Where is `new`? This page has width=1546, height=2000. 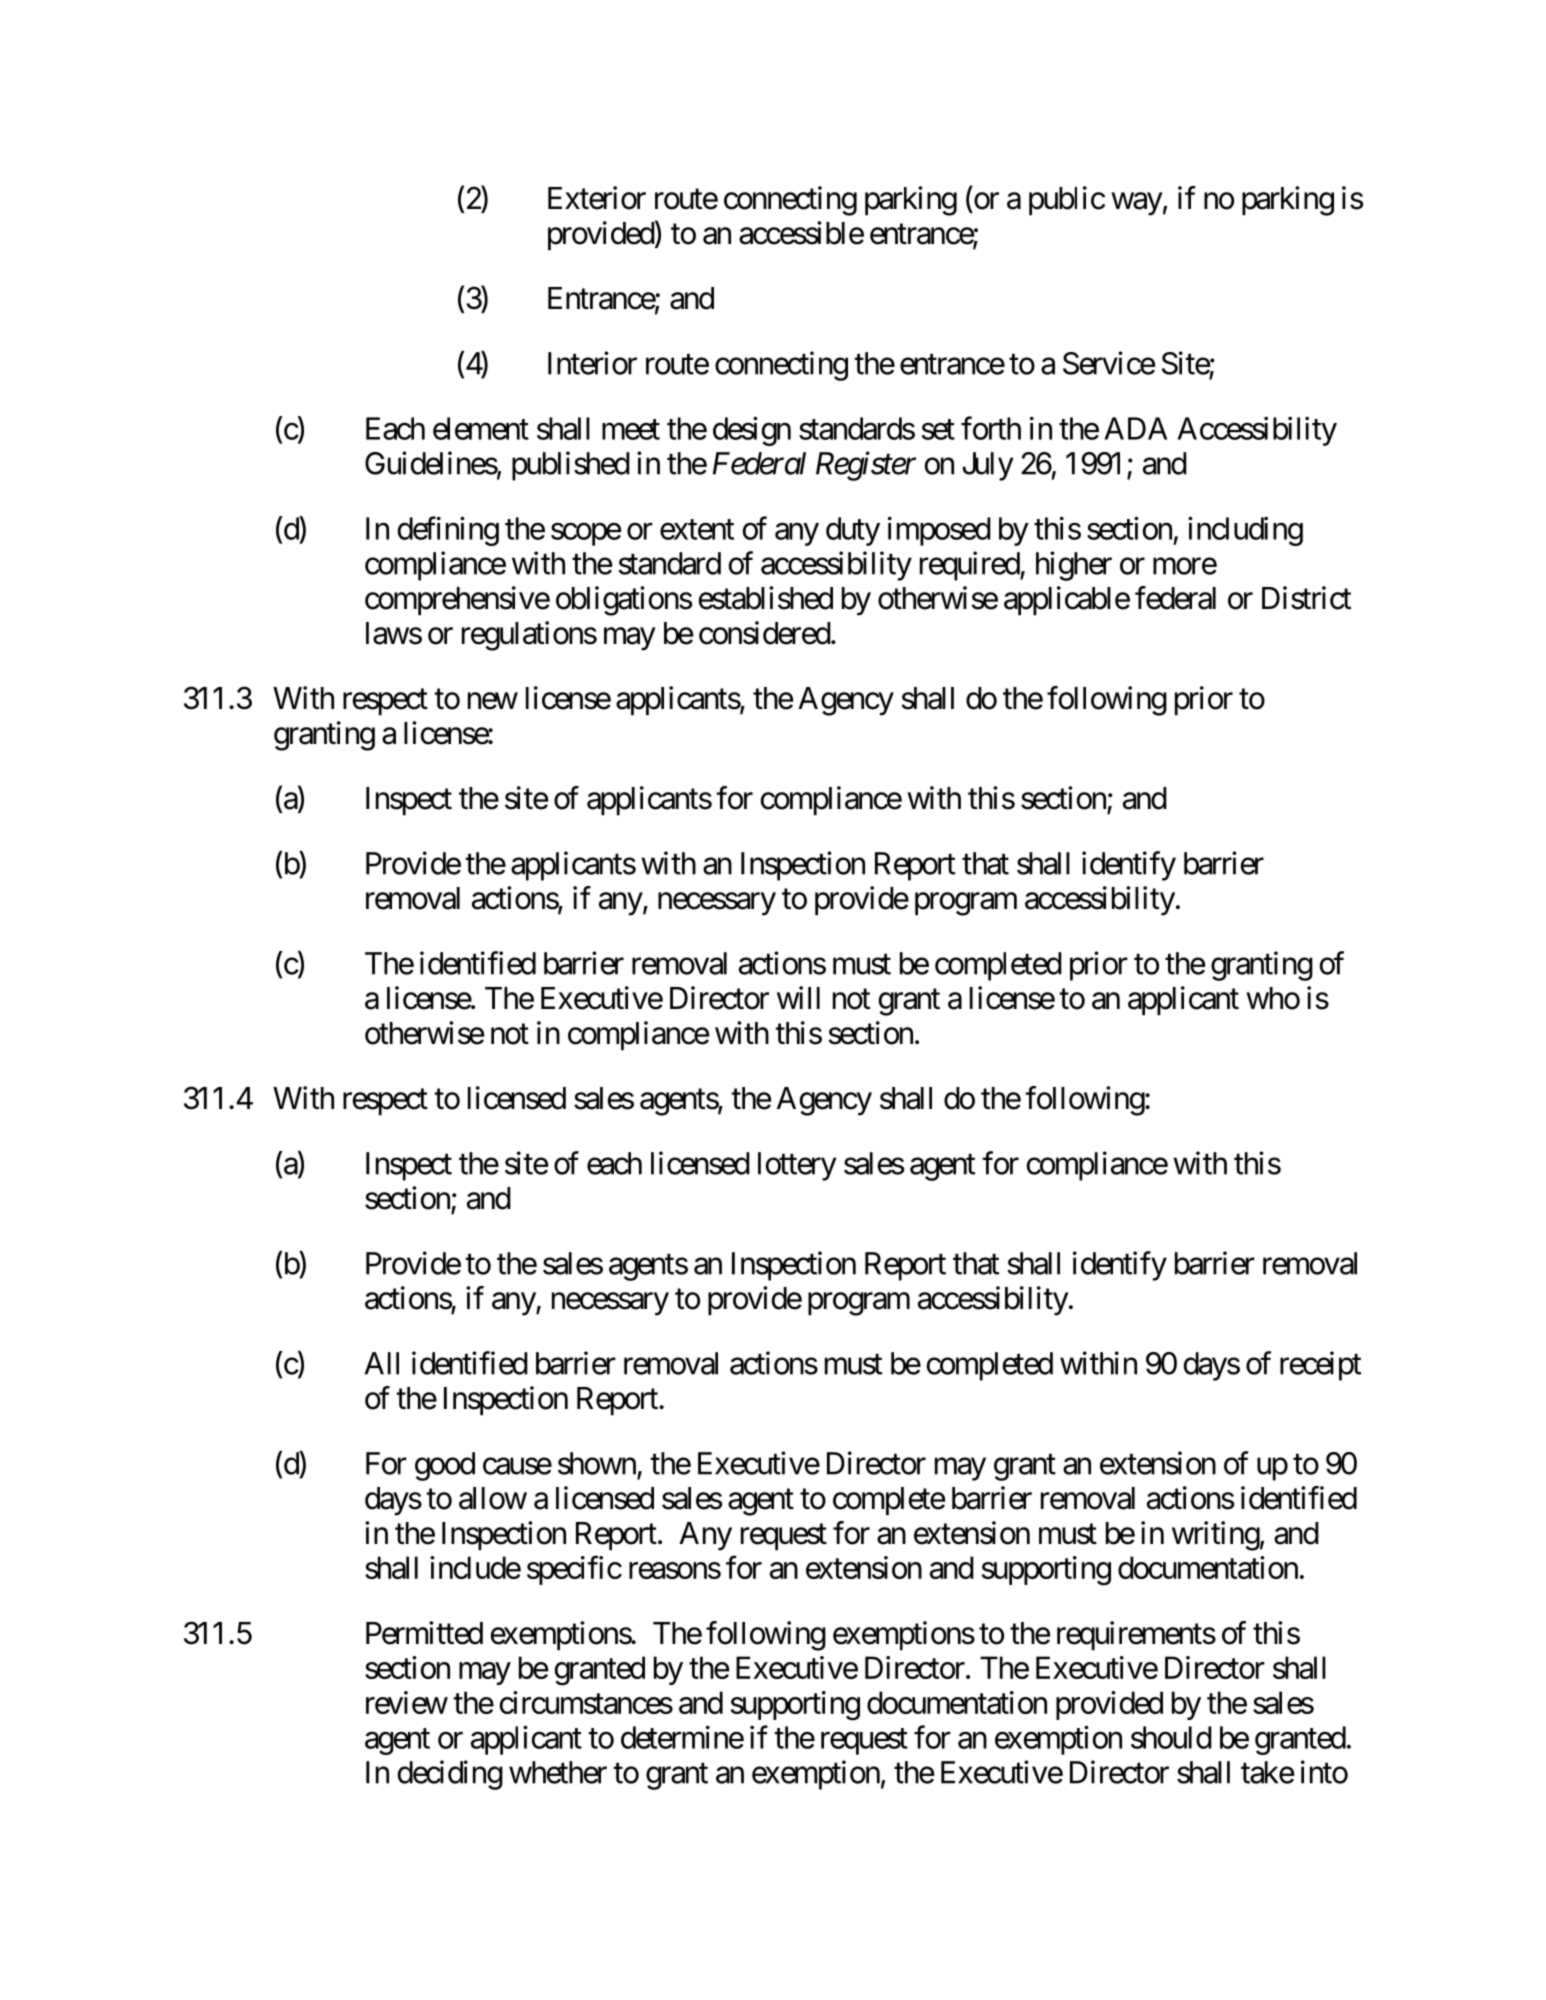 new is located at coordinates (493, 701).
